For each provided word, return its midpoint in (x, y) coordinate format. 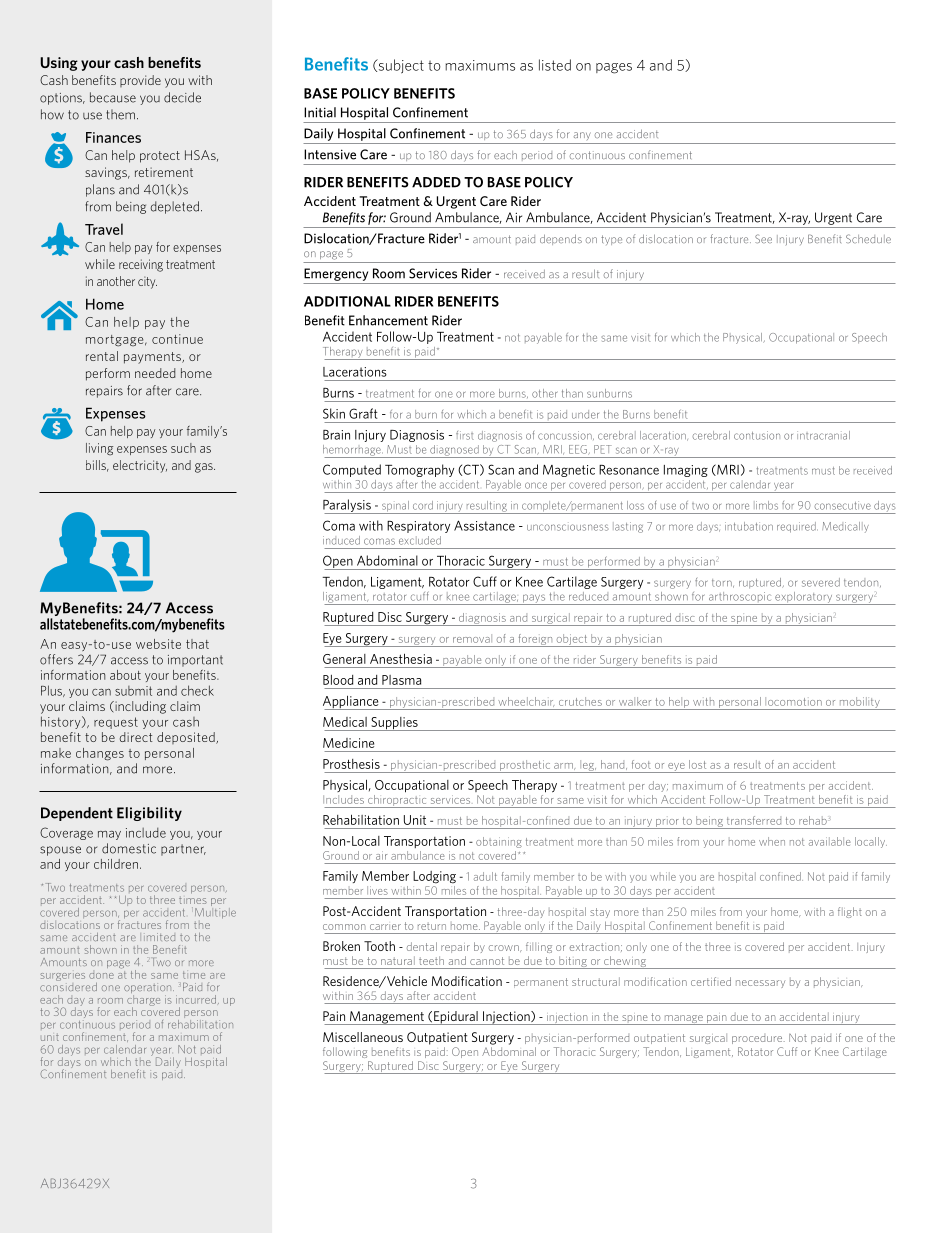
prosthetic (525, 766)
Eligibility (149, 814)
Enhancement (388, 320)
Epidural (456, 1018)
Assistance (484, 525)
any (582, 136)
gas (205, 468)
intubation (749, 526)
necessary (760, 984)
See (763, 238)
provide (140, 81)
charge (143, 1000)
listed (555, 65)
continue (177, 339)
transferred (754, 820)
